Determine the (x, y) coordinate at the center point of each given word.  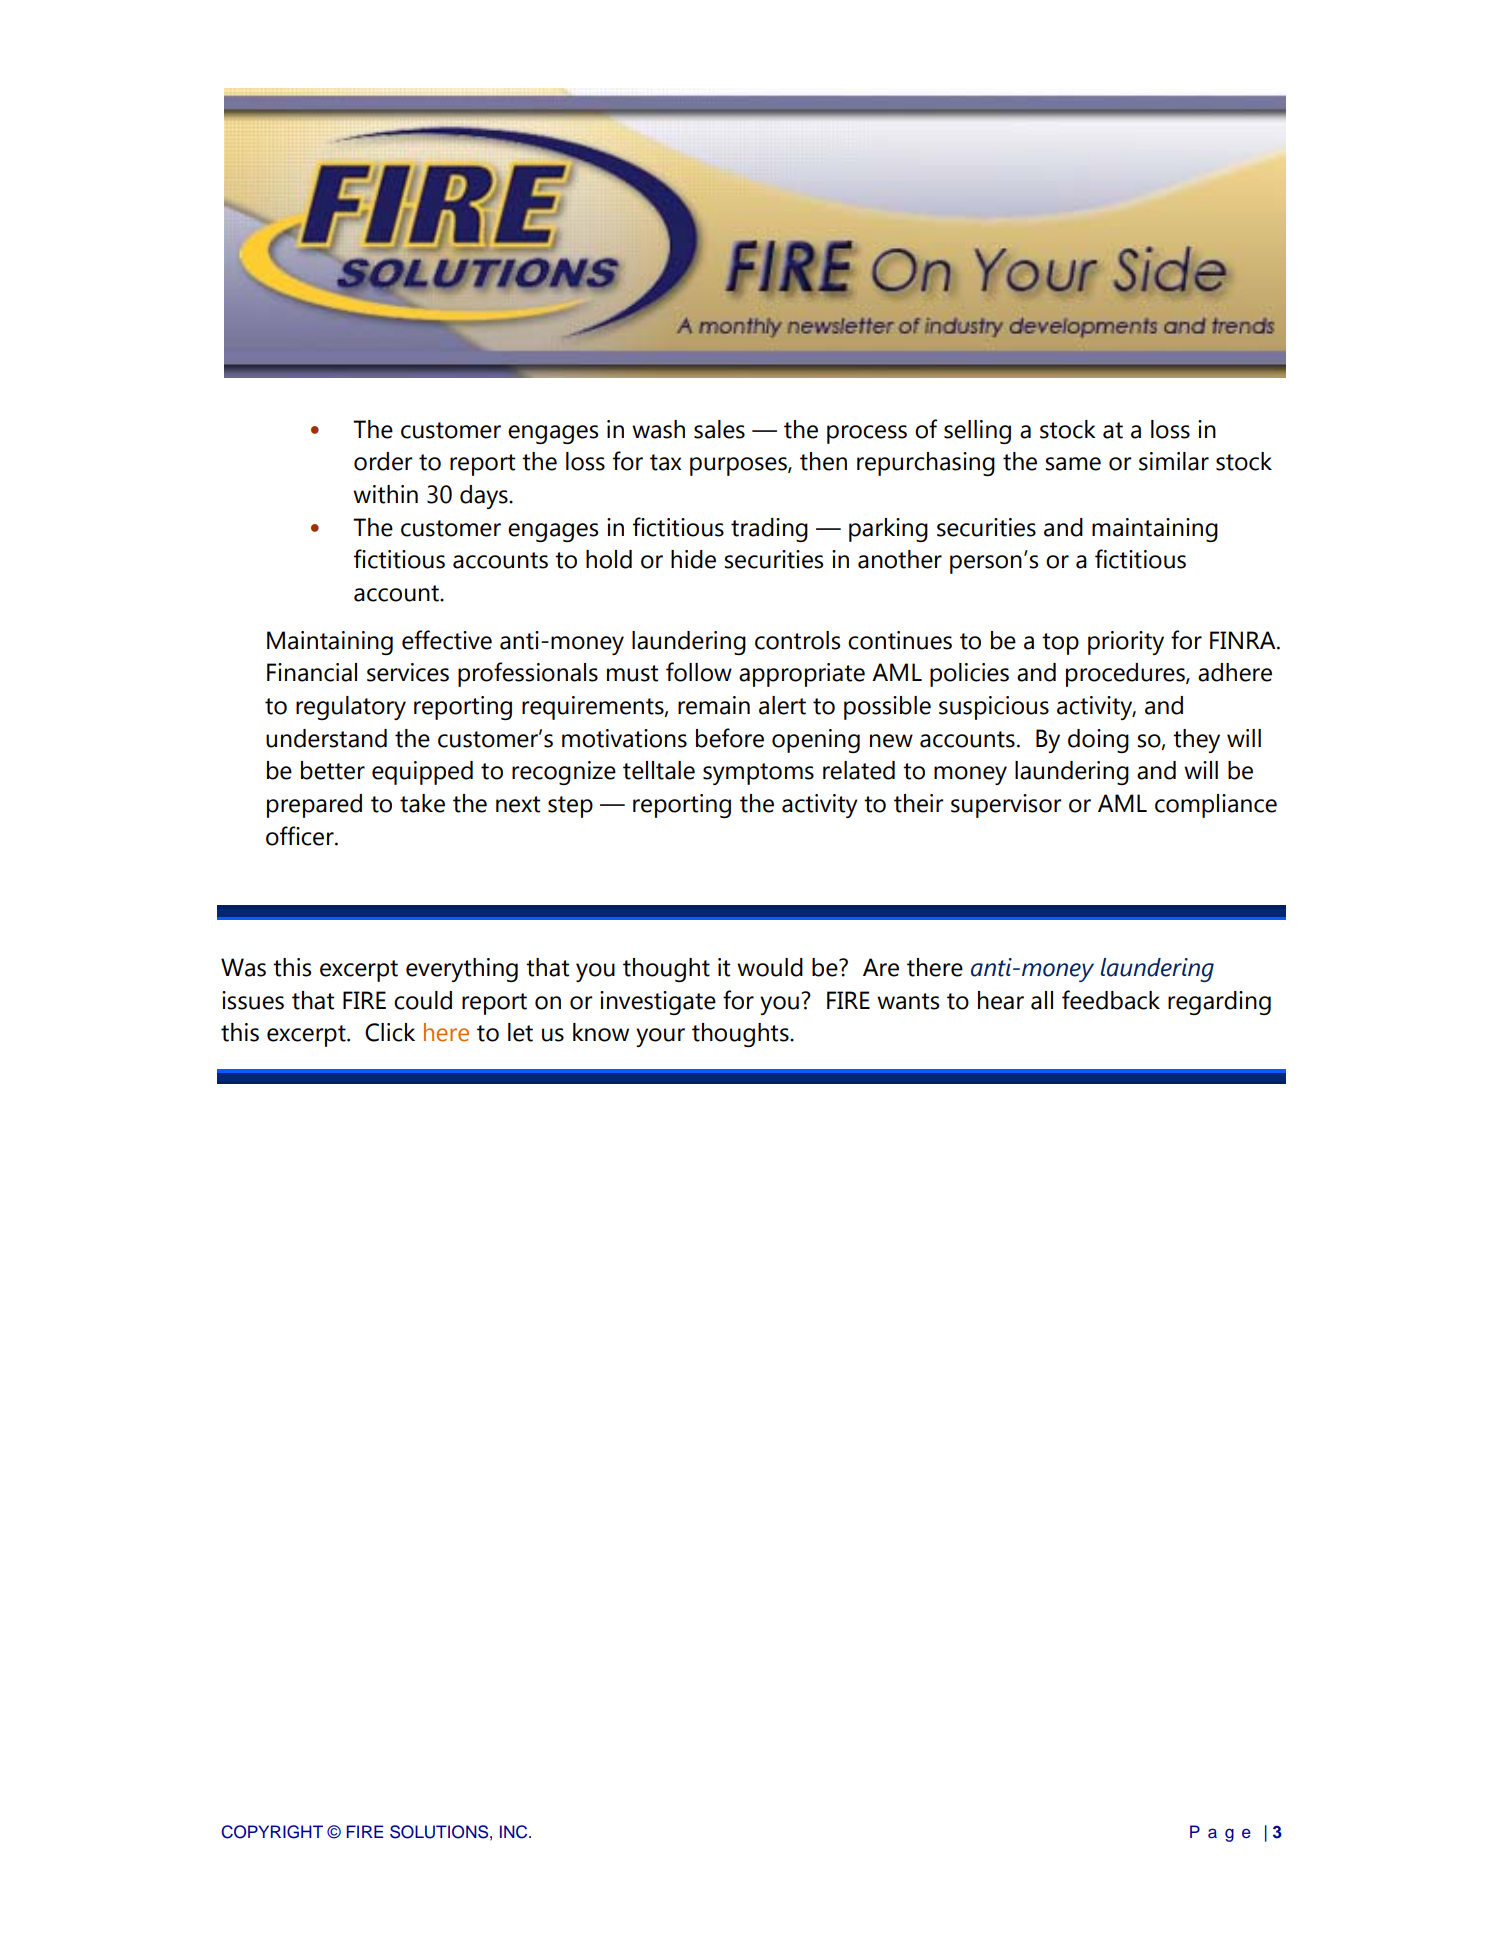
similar (1174, 461)
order (383, 461)
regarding (1219, 1003)
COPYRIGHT (272, 1832)
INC (515, 1832)
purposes (739, 466)
